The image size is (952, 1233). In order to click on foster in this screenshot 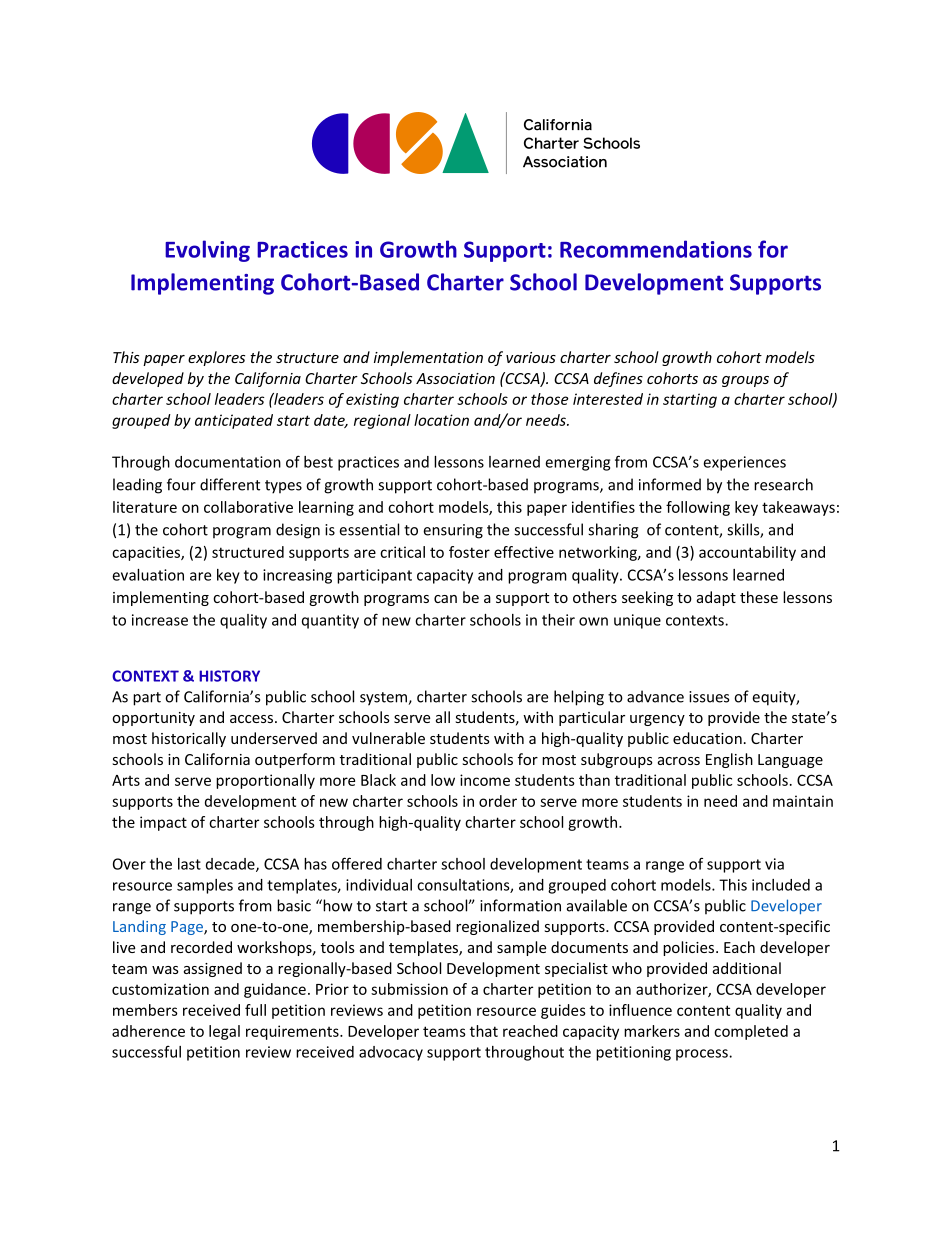, I will do `click(469, 552)`.
